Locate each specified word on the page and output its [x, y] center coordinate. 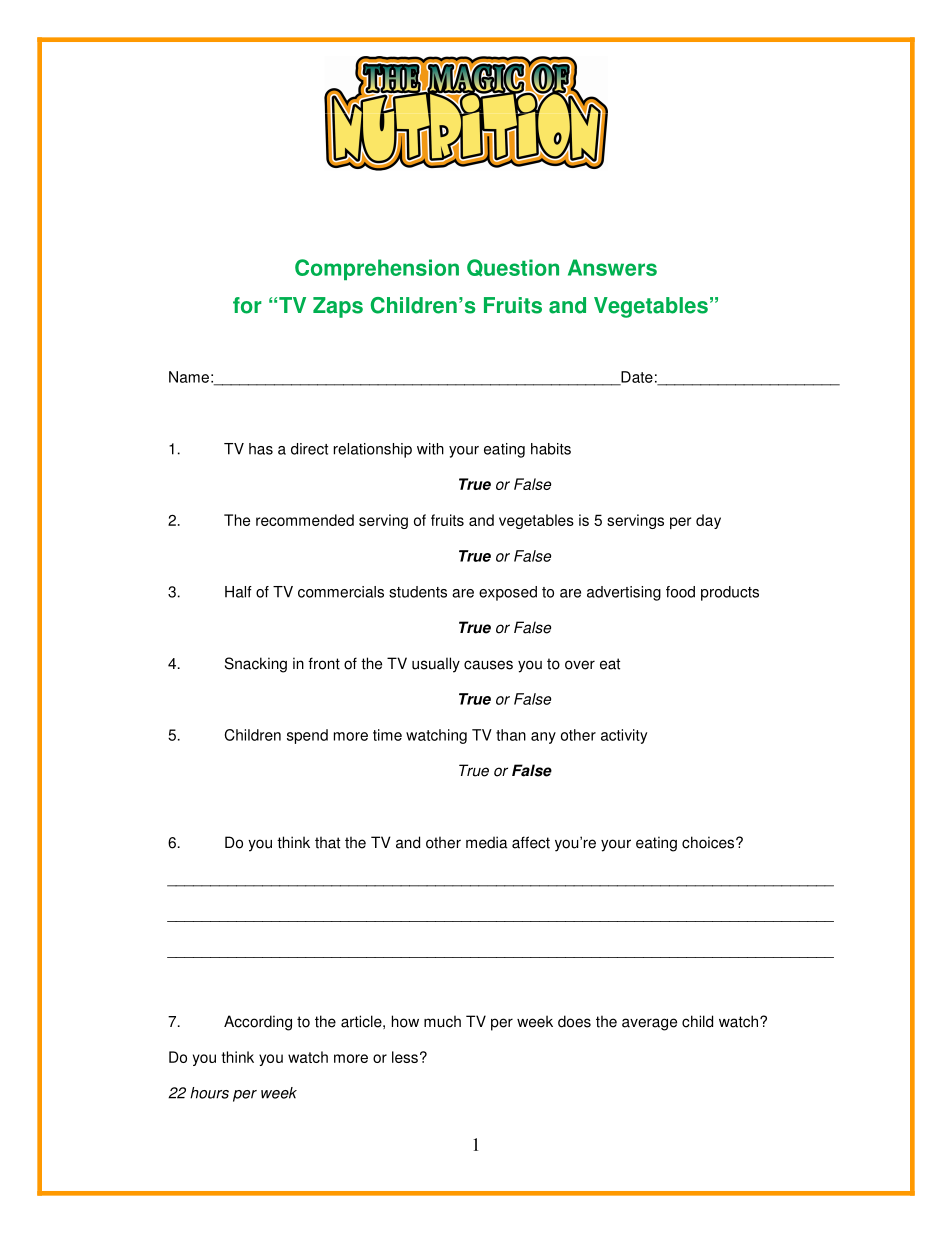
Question [513, 268]
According [258, 1023]
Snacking [256, 665]
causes [488, 665]
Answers [612, 267]
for [247, 305]
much [442, 1021]
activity [624, 736]
